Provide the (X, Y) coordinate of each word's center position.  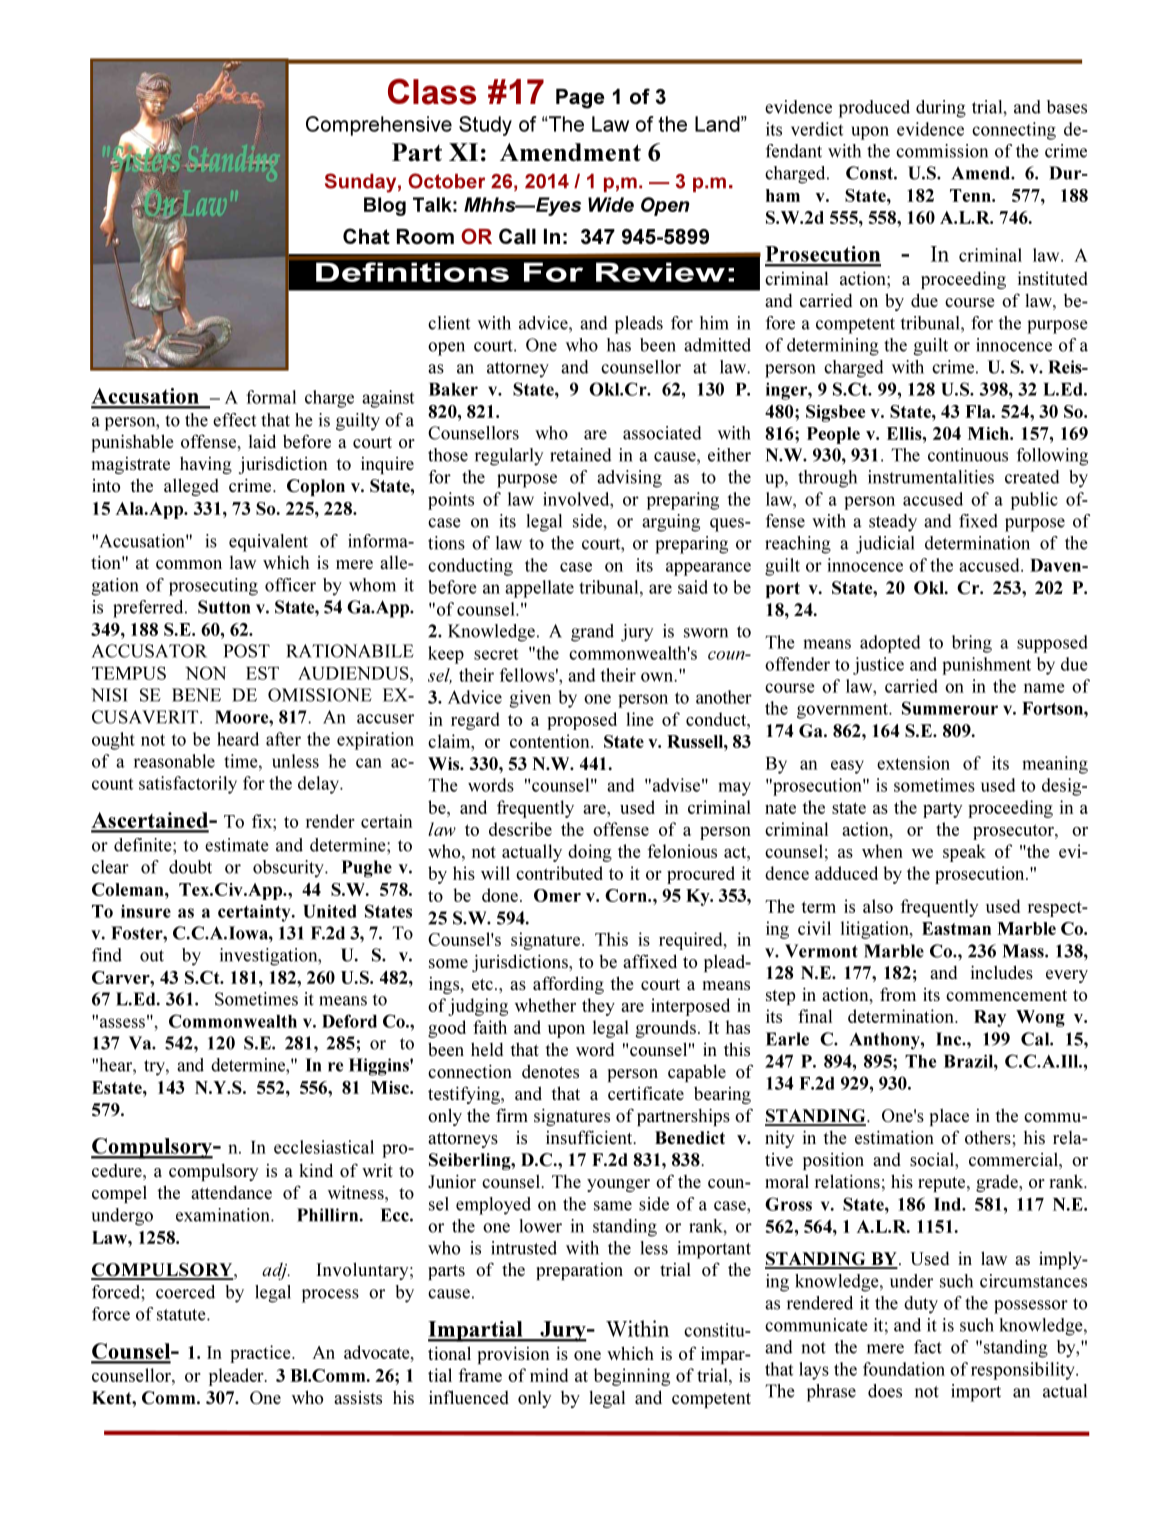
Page (580, 99)
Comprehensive (379, 126)
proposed (582, 721)
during (941, 109)
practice (261, 1354)
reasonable (174, 761)
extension (913, 763)
